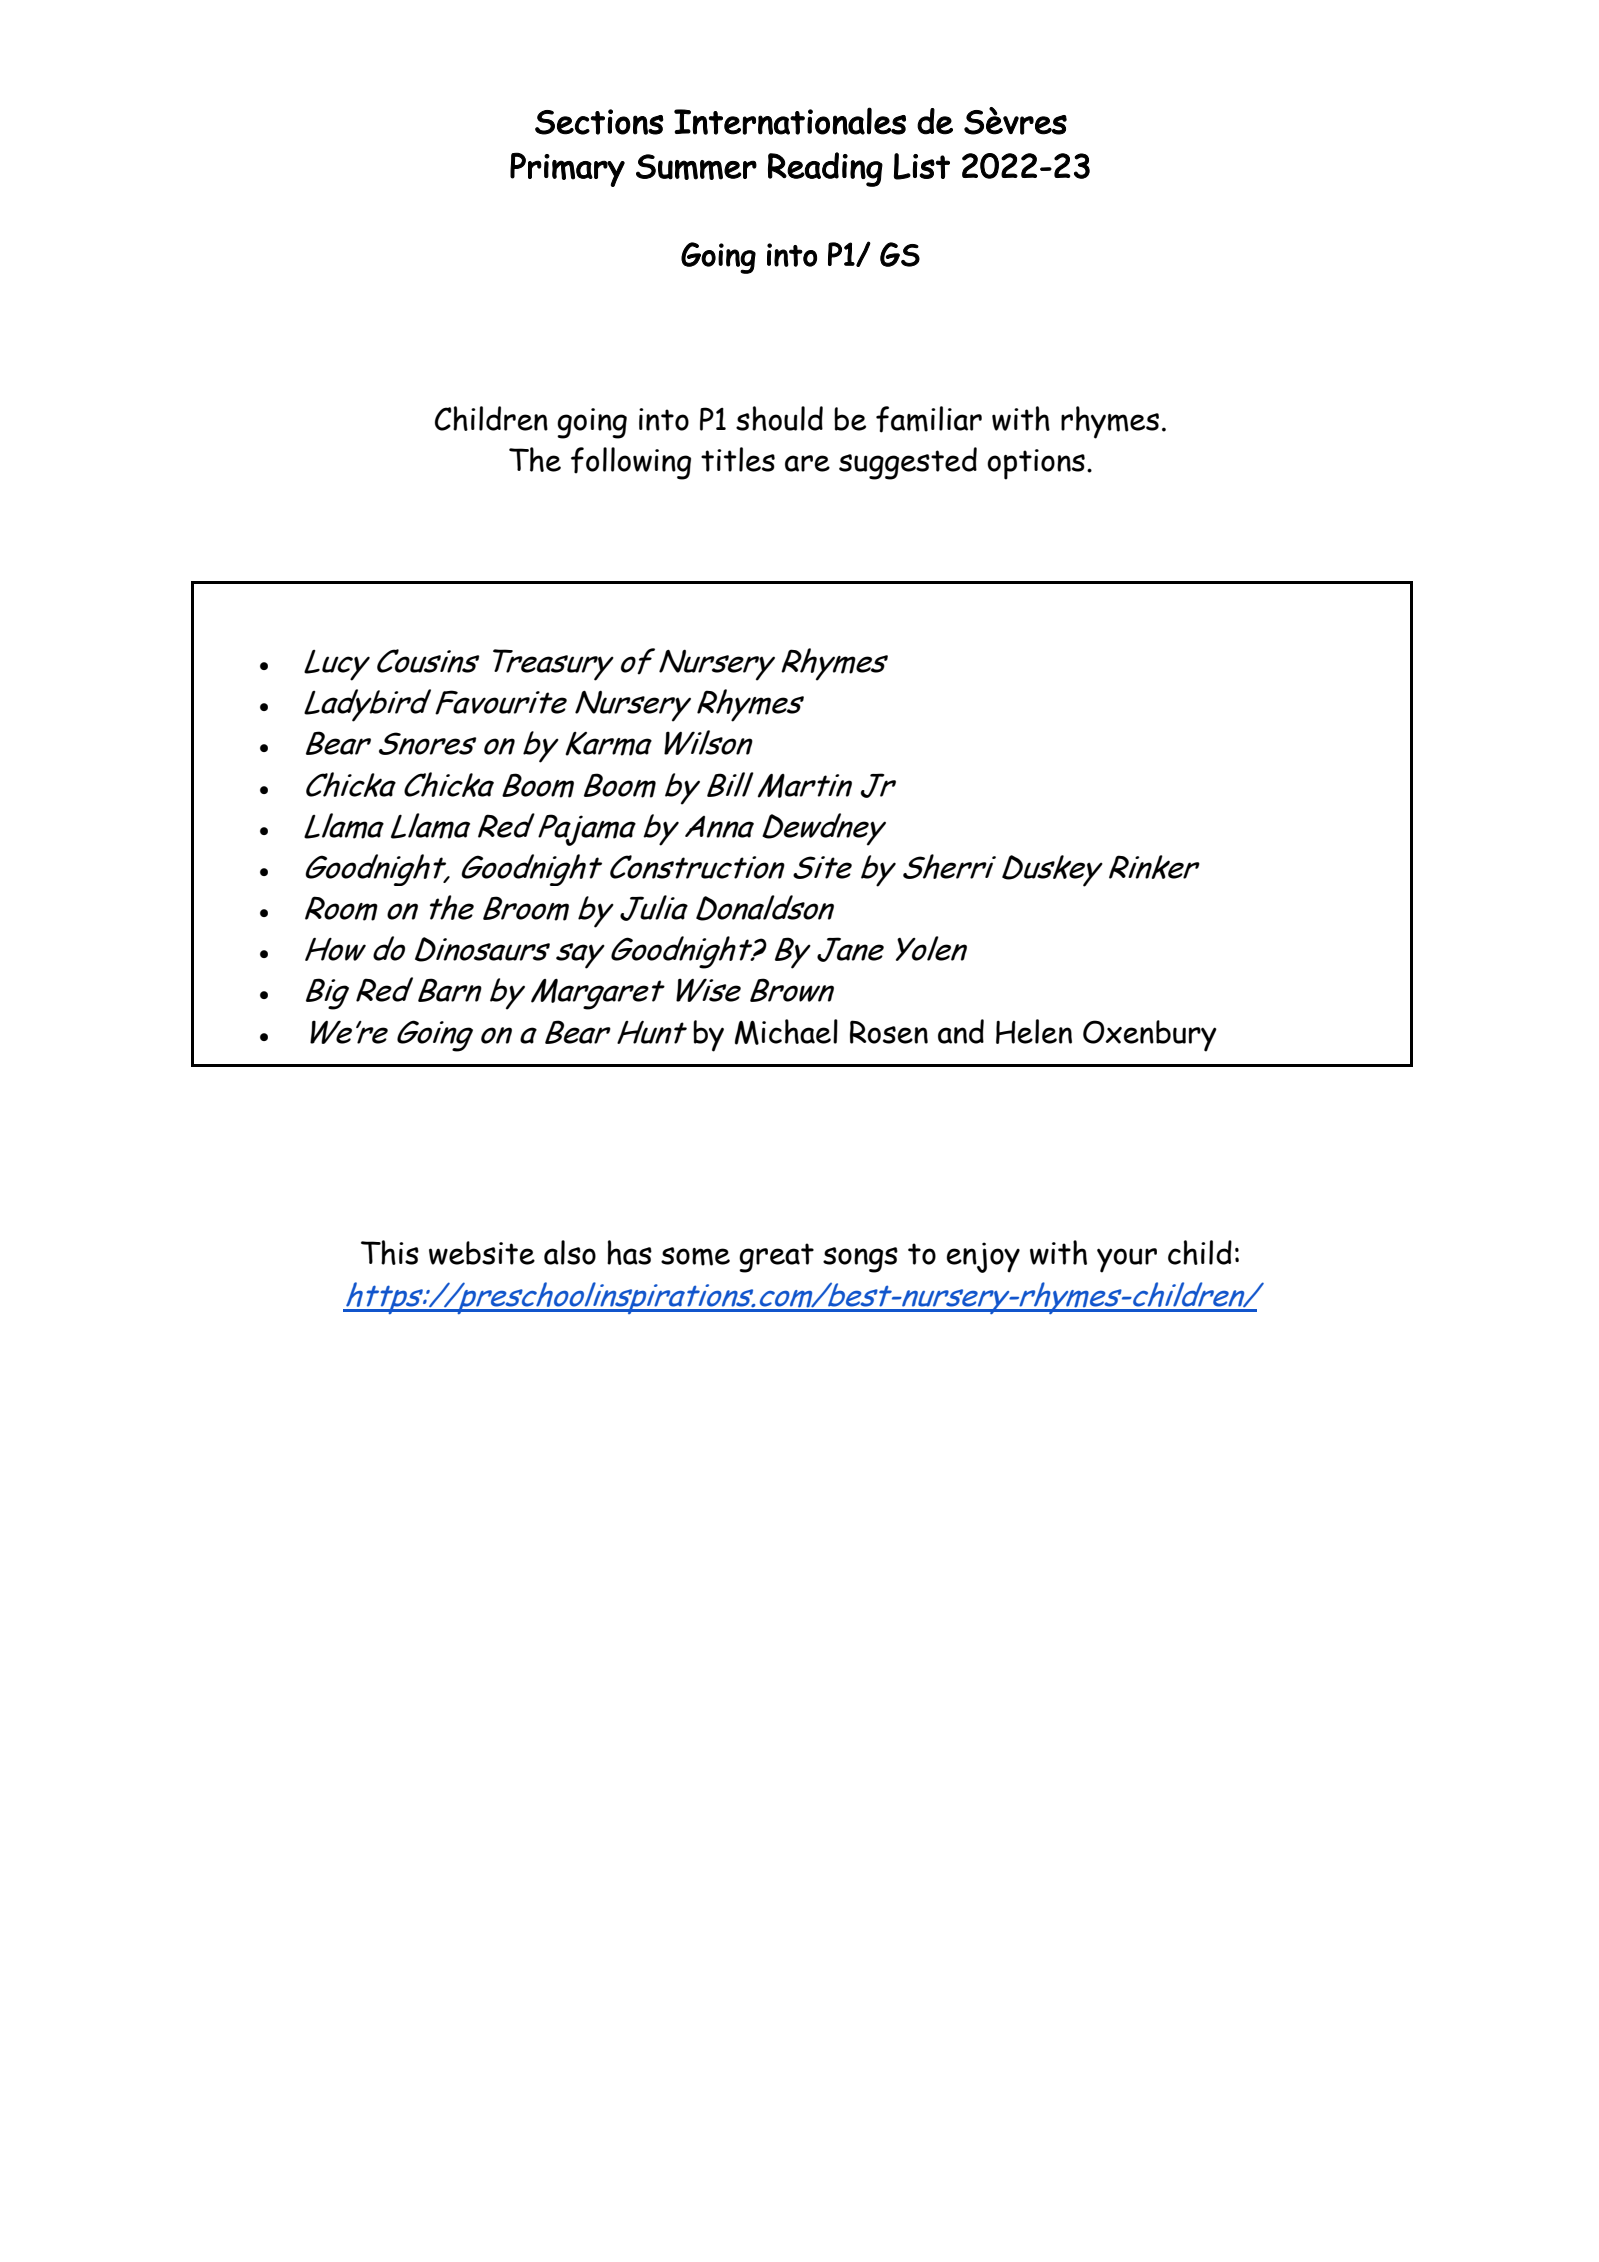 The height and width of the document is (2262, 1599). What do you see at coordinates (790, 121) in the document?
I see `Internationales` at bounding box center [790, 121].
